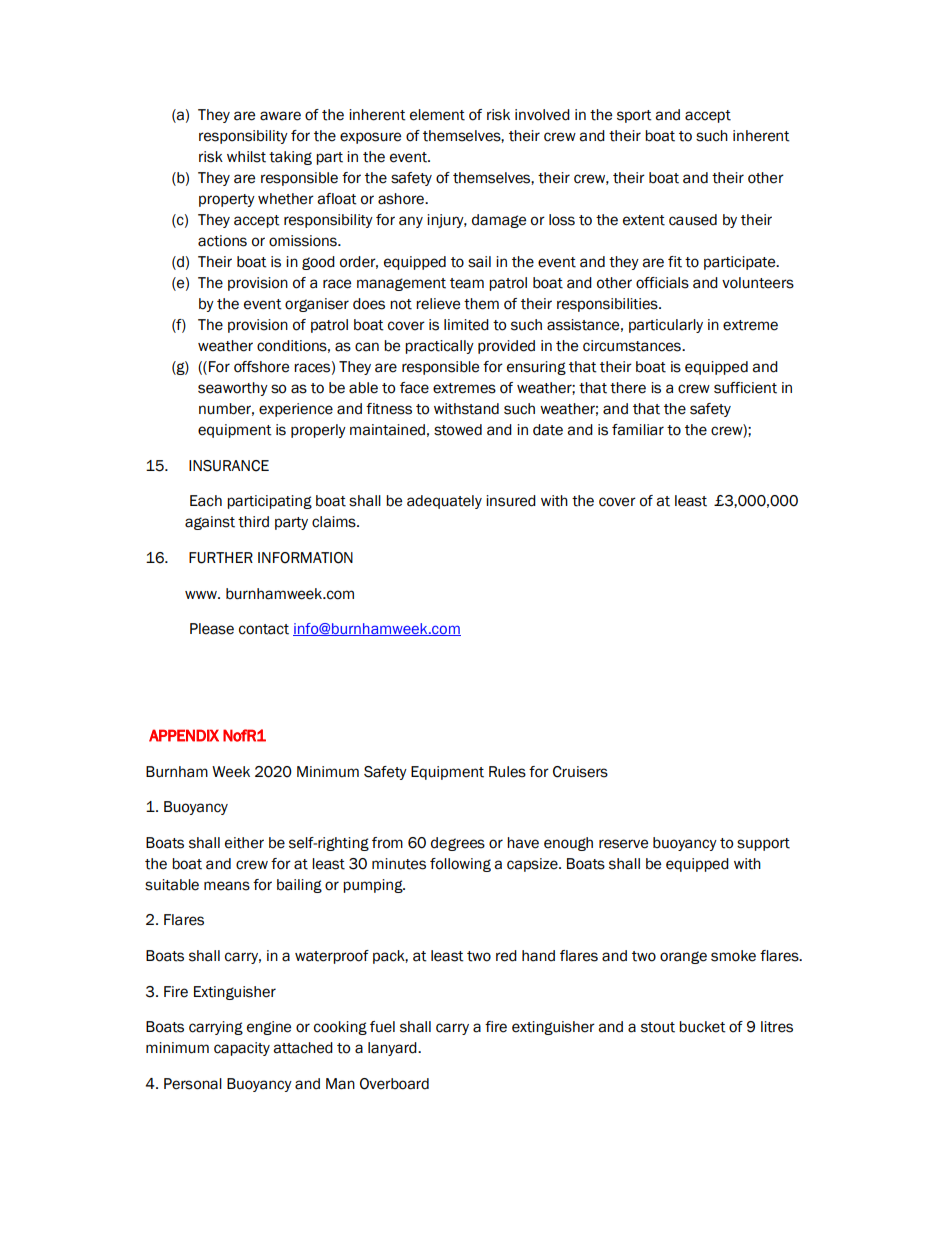  Describe the element at coordinates (506, 347) in the document. I see `provided` at that location.
